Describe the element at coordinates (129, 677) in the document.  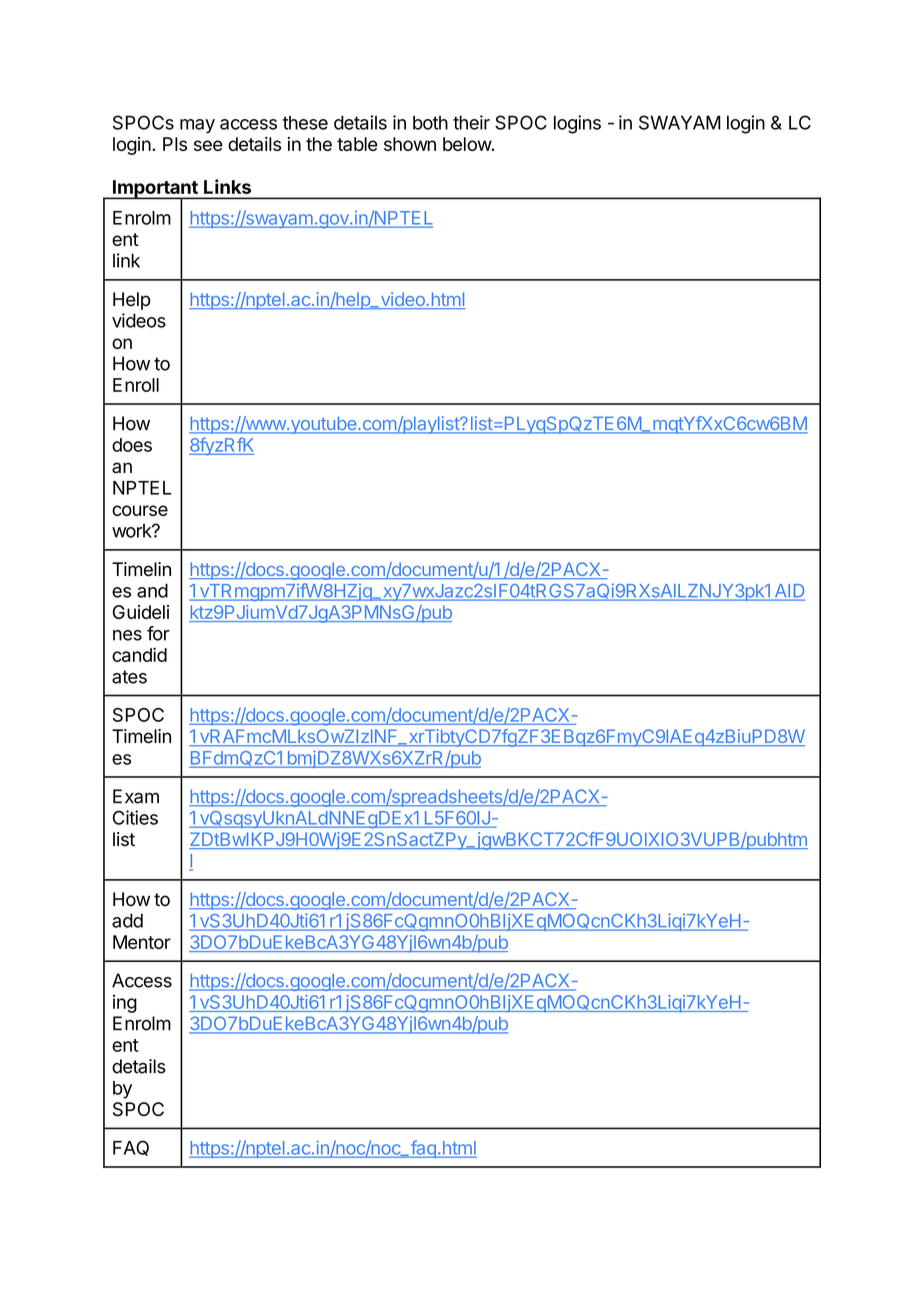
I see `ates` at that location.
